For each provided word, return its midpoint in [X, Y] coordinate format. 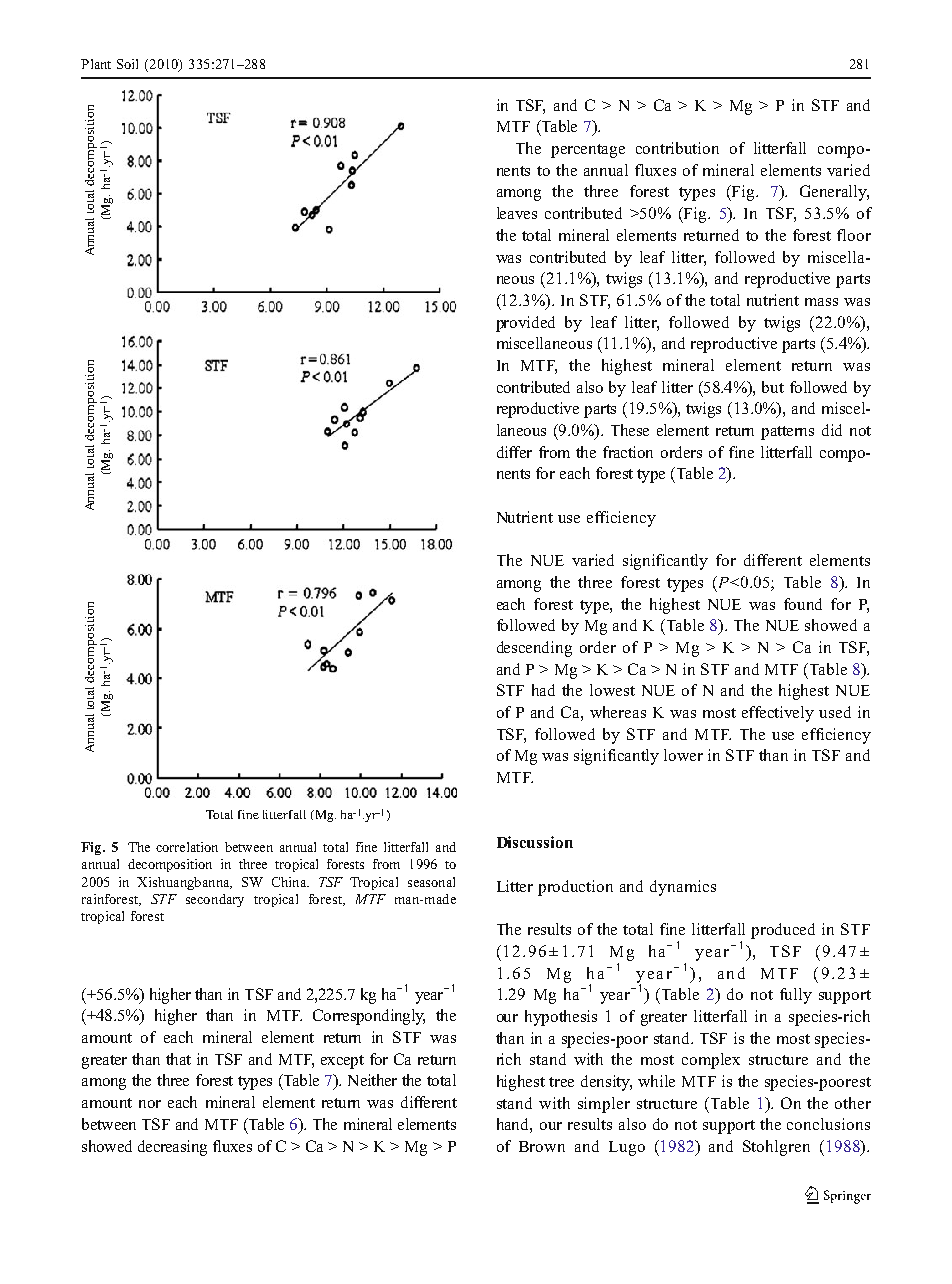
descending [534, 649]
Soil [127, 64]
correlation [187, 847]
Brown [542, 1146]
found [803, 604]
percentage [588, 151]
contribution [677, 148]
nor [150, 1104]
